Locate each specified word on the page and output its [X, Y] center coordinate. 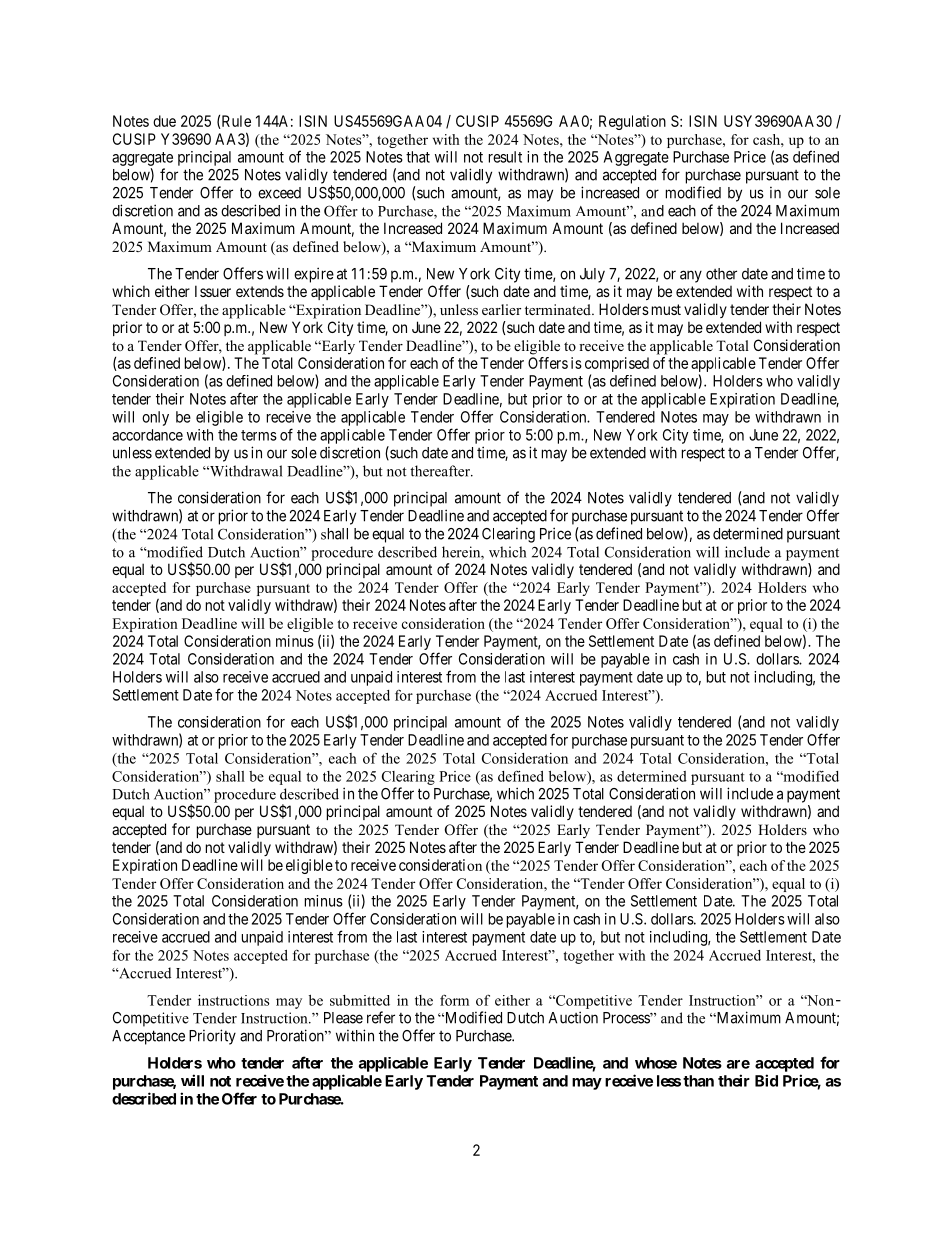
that [418, 157]
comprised [617, 366]
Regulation [632, 122]
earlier [501, 309]
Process [627, 1018]
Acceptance [148, 1037]
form [454, 1000]
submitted [360, 1000]
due [164, 121]
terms [259, 435]
